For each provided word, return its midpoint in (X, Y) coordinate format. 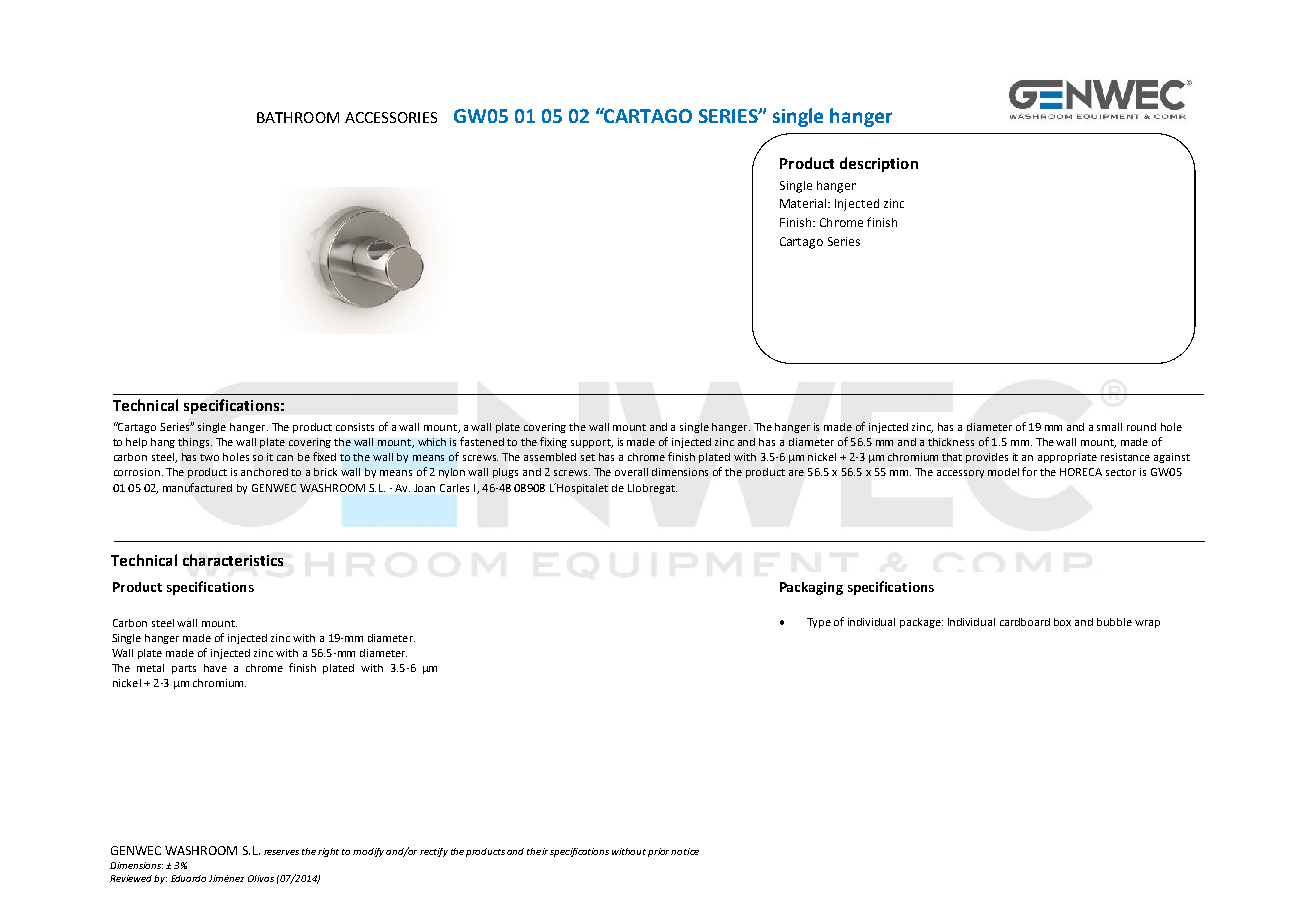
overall (631, 472)
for (1029, 471)
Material (804, 203)
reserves (281, 852)
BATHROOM (298, 117)
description (879, 164)
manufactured (197, 487)
